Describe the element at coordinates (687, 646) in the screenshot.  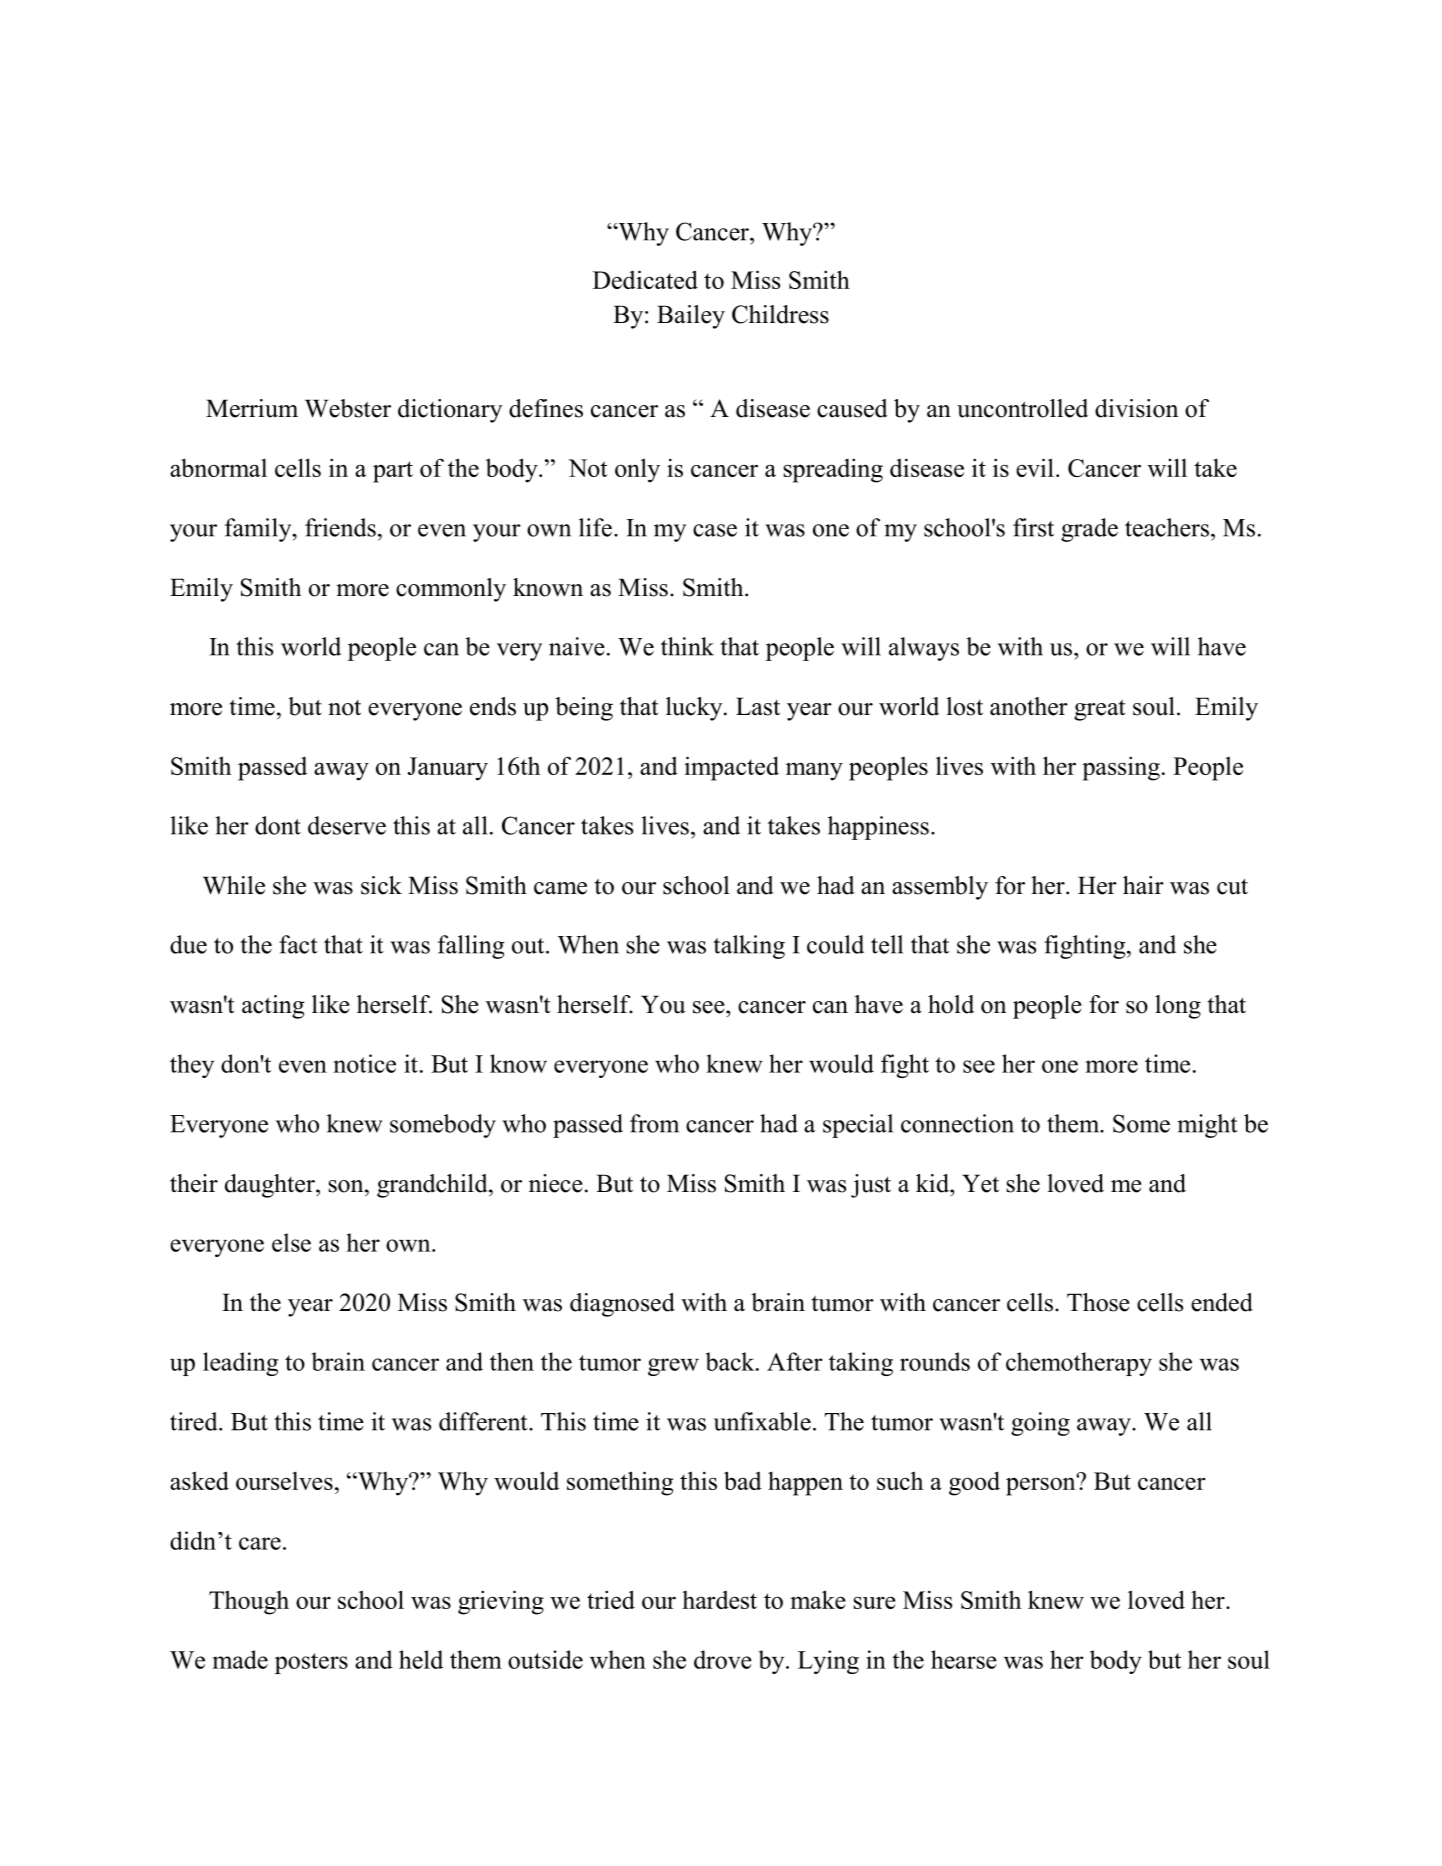
I see `think` at that location.
